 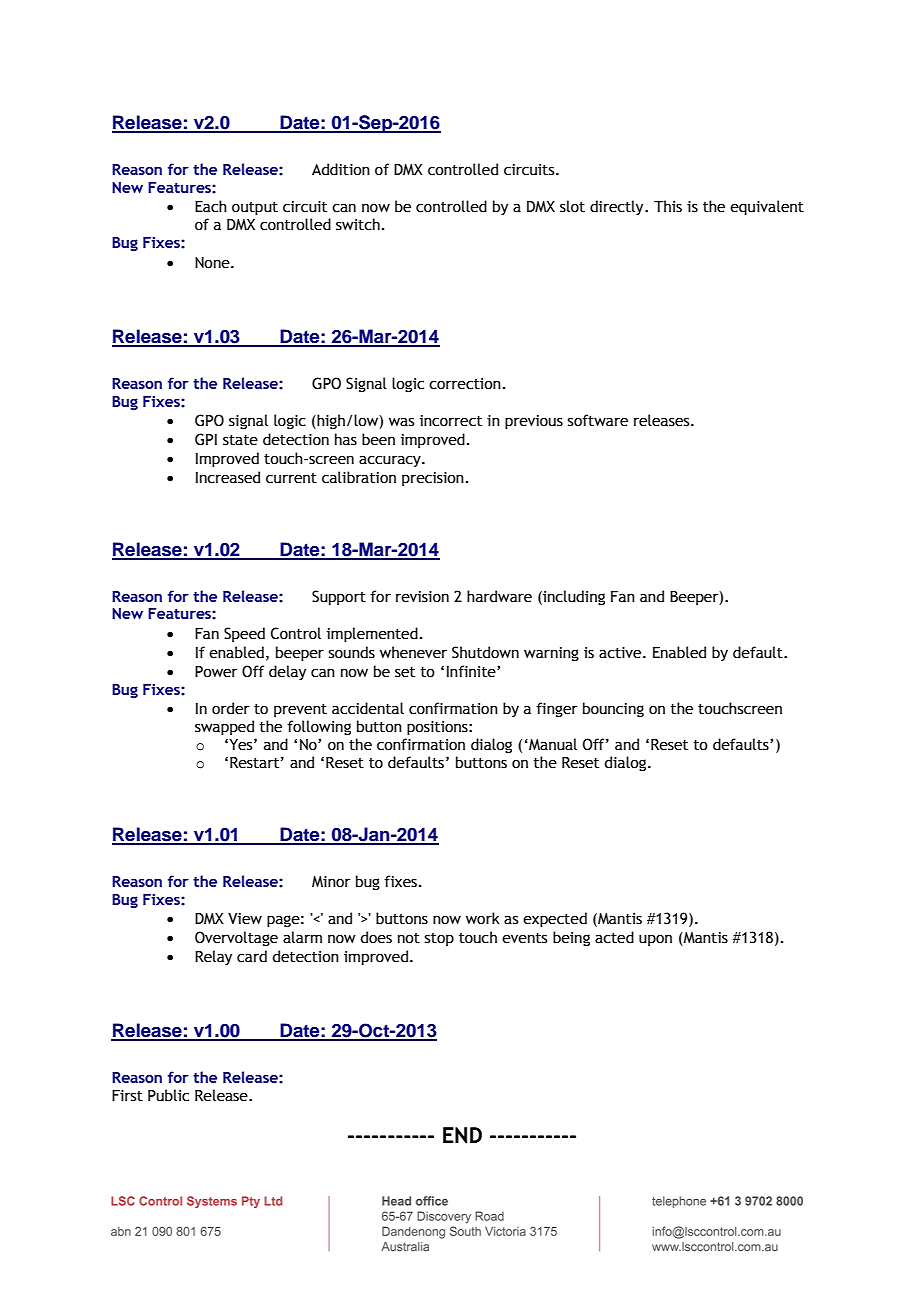 What do you see at coordinates (358, 224) in the document?
I see `switch` at bounding box center [358, 224].
